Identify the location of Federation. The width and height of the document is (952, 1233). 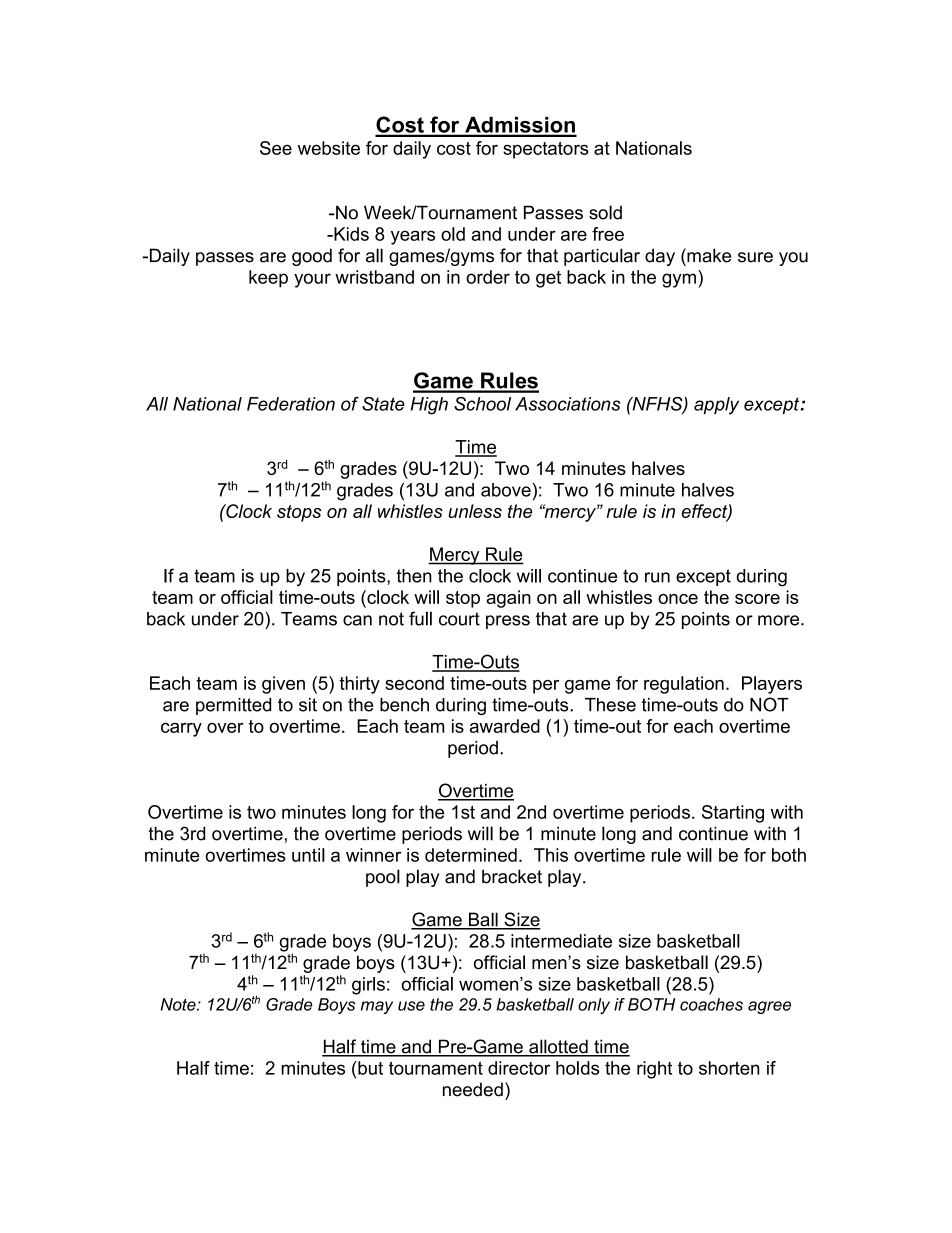
(291, 404).
